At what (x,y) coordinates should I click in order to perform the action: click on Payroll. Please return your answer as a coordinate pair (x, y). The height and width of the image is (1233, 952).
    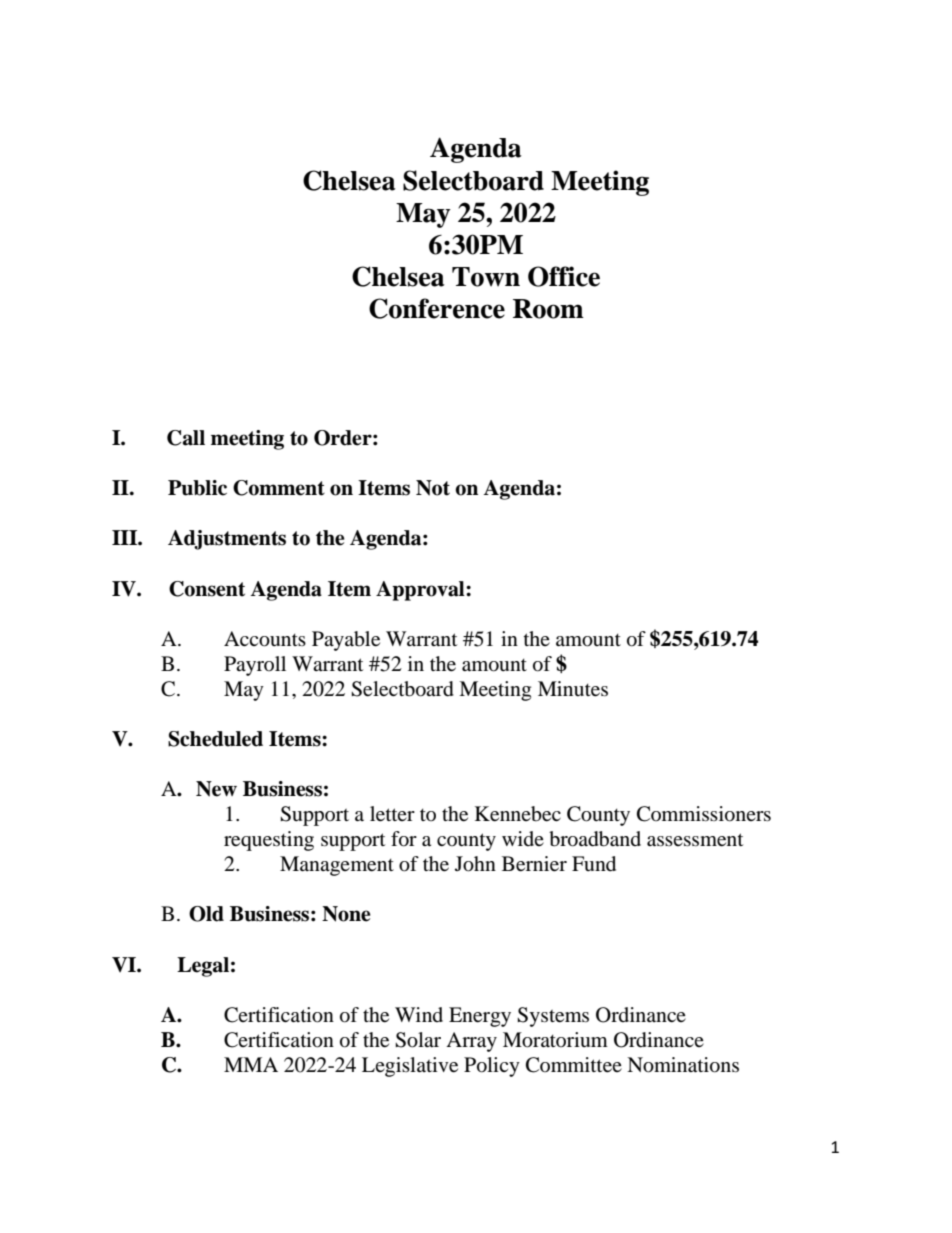
    Looking at the image, I should click on (255, 666).
